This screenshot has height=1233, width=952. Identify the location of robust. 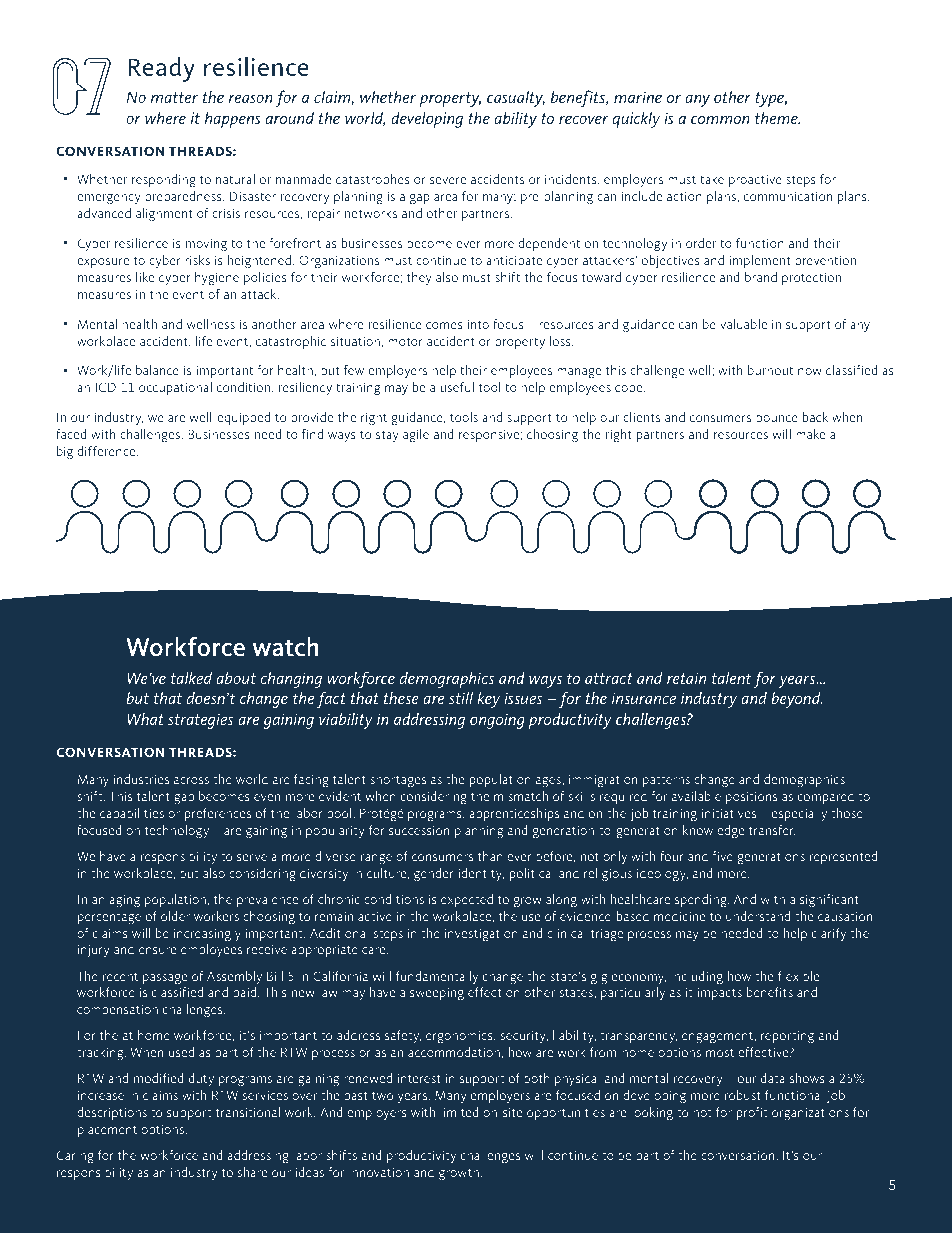
(743, 1095).
